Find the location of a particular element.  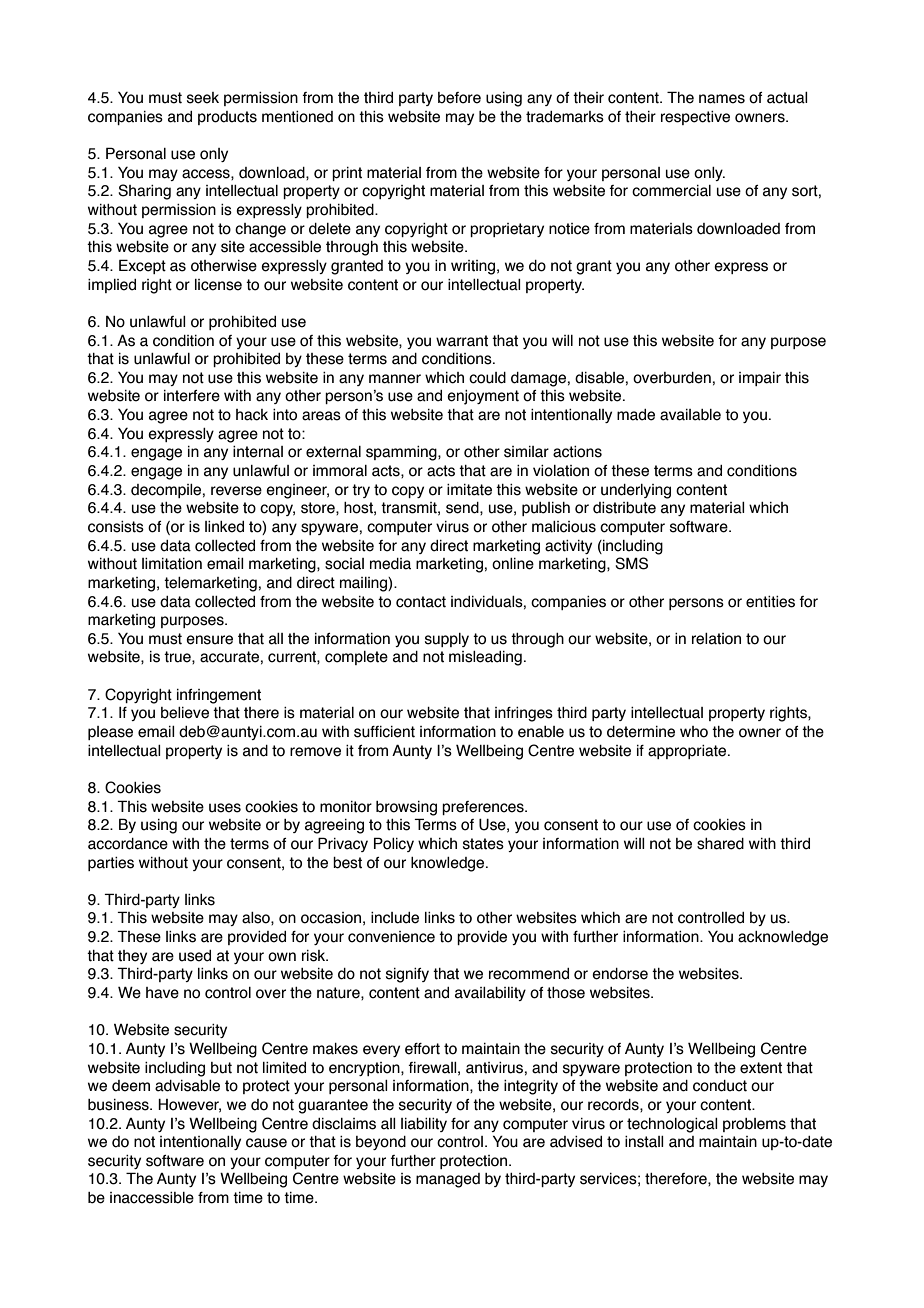

shared is located at coordinates (720, 844).
